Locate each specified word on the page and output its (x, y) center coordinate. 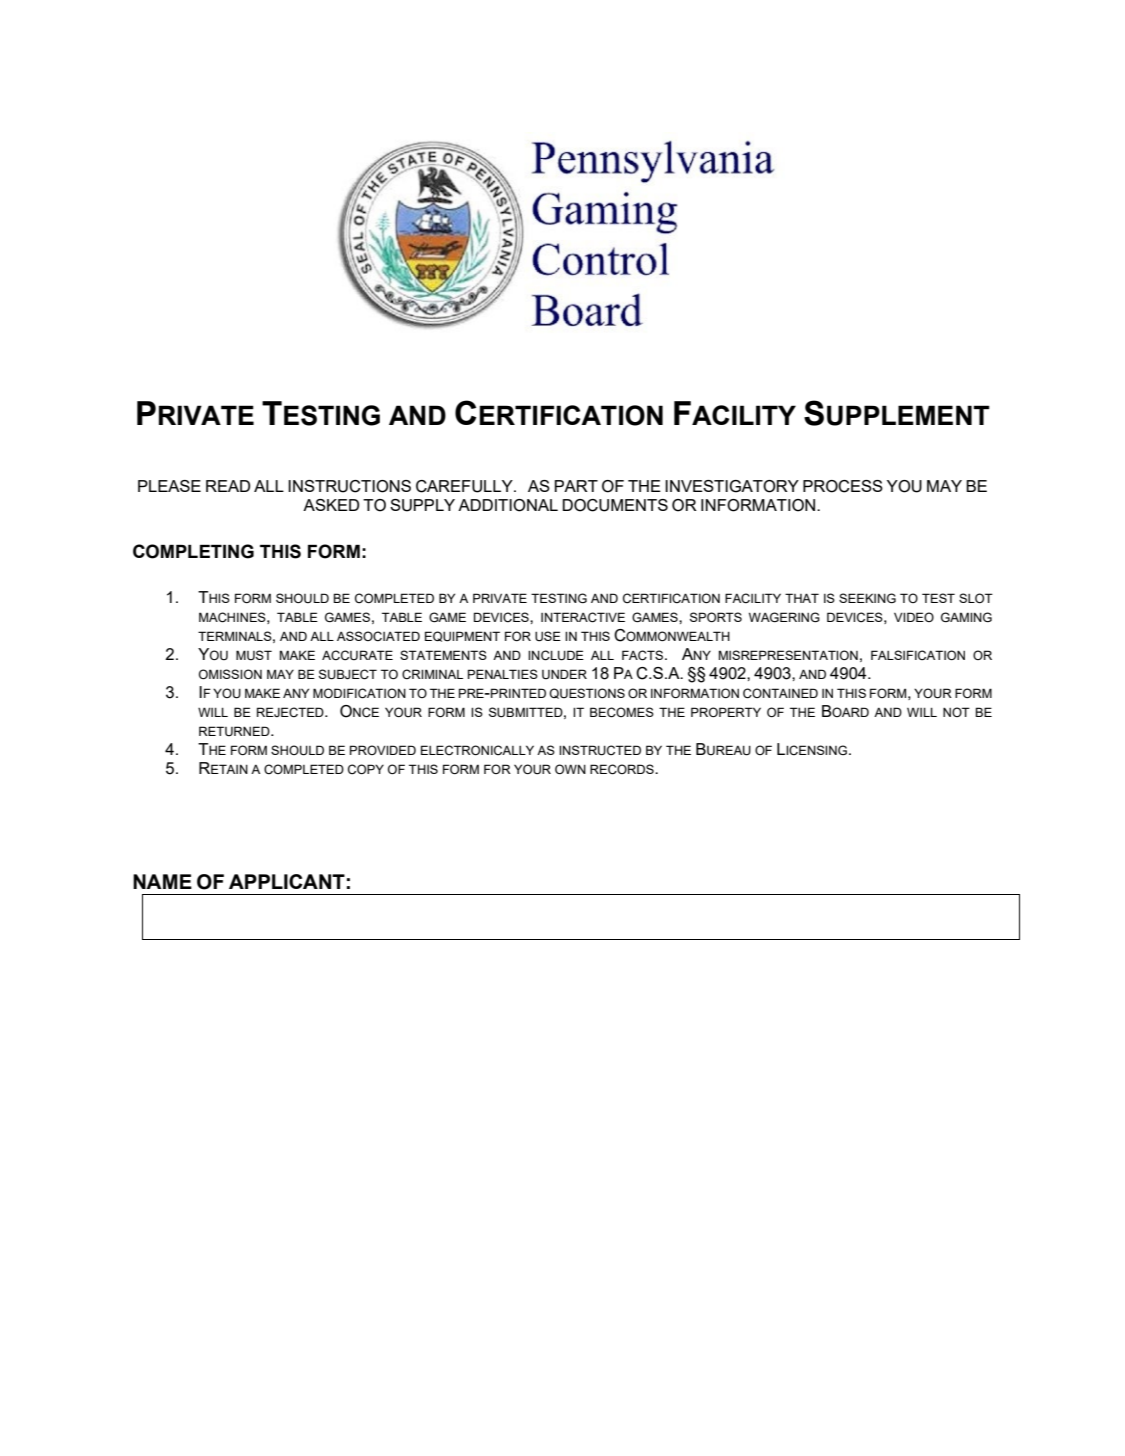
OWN (570, 769)
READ (228, 486)
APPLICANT (287, 881)
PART (576, 486)
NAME (162, 881)
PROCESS (843, 486)
